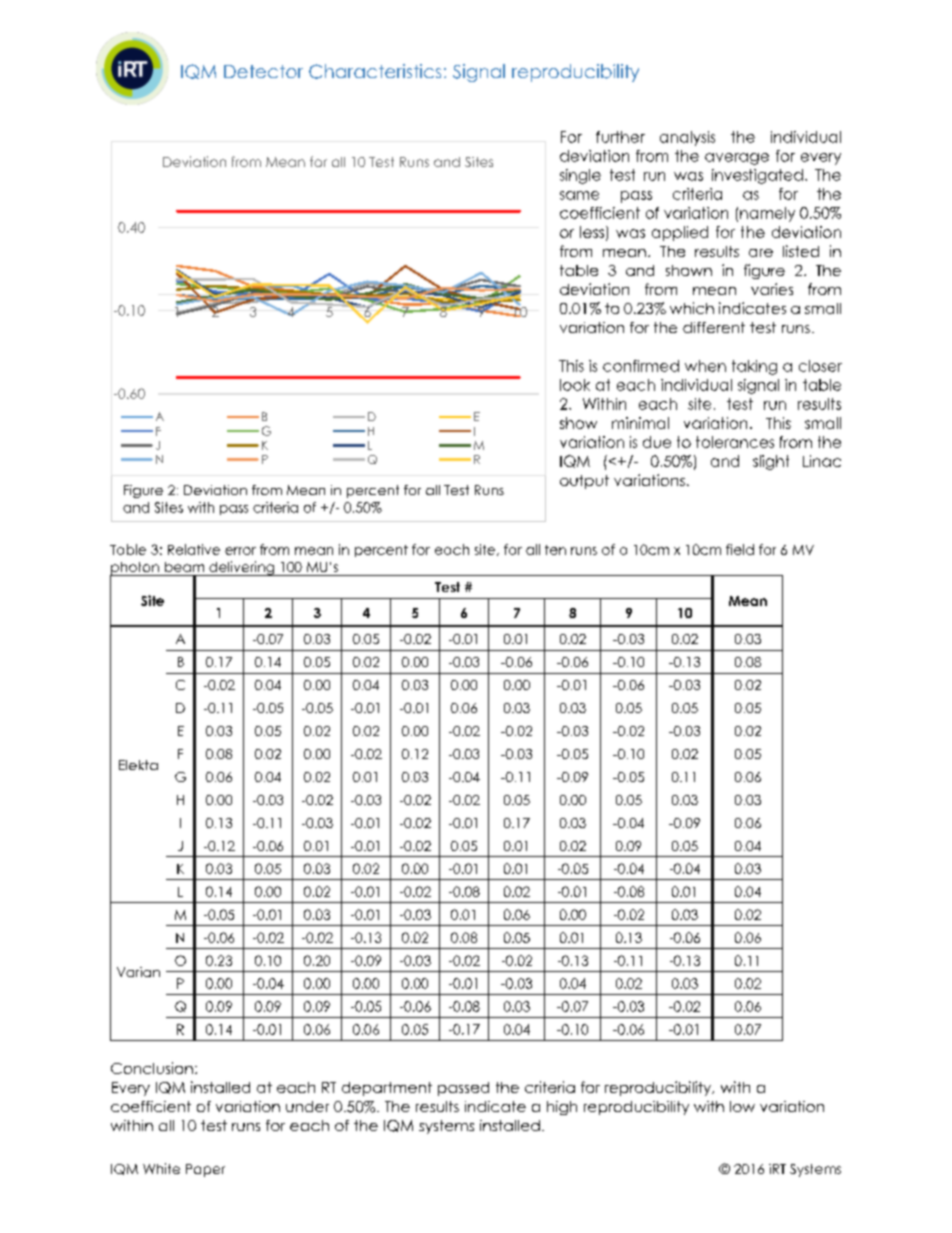 The image size is (952, 1233). What do you see at coordinates (754, 367) in the image?
I see `taking` at bounding box center [754, 367].
